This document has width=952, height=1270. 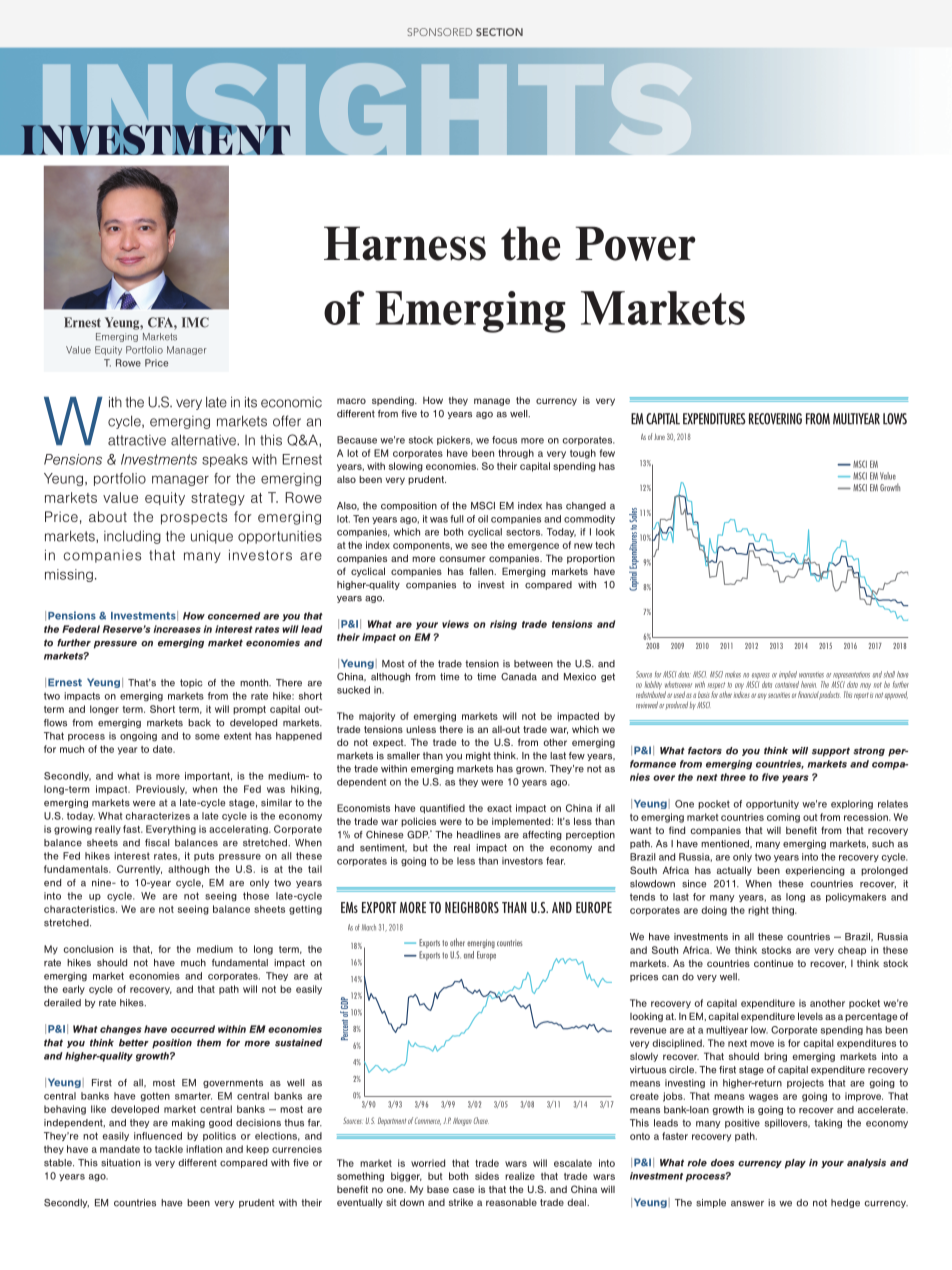 I want to click on Previously, so click(x=161, y=790).
